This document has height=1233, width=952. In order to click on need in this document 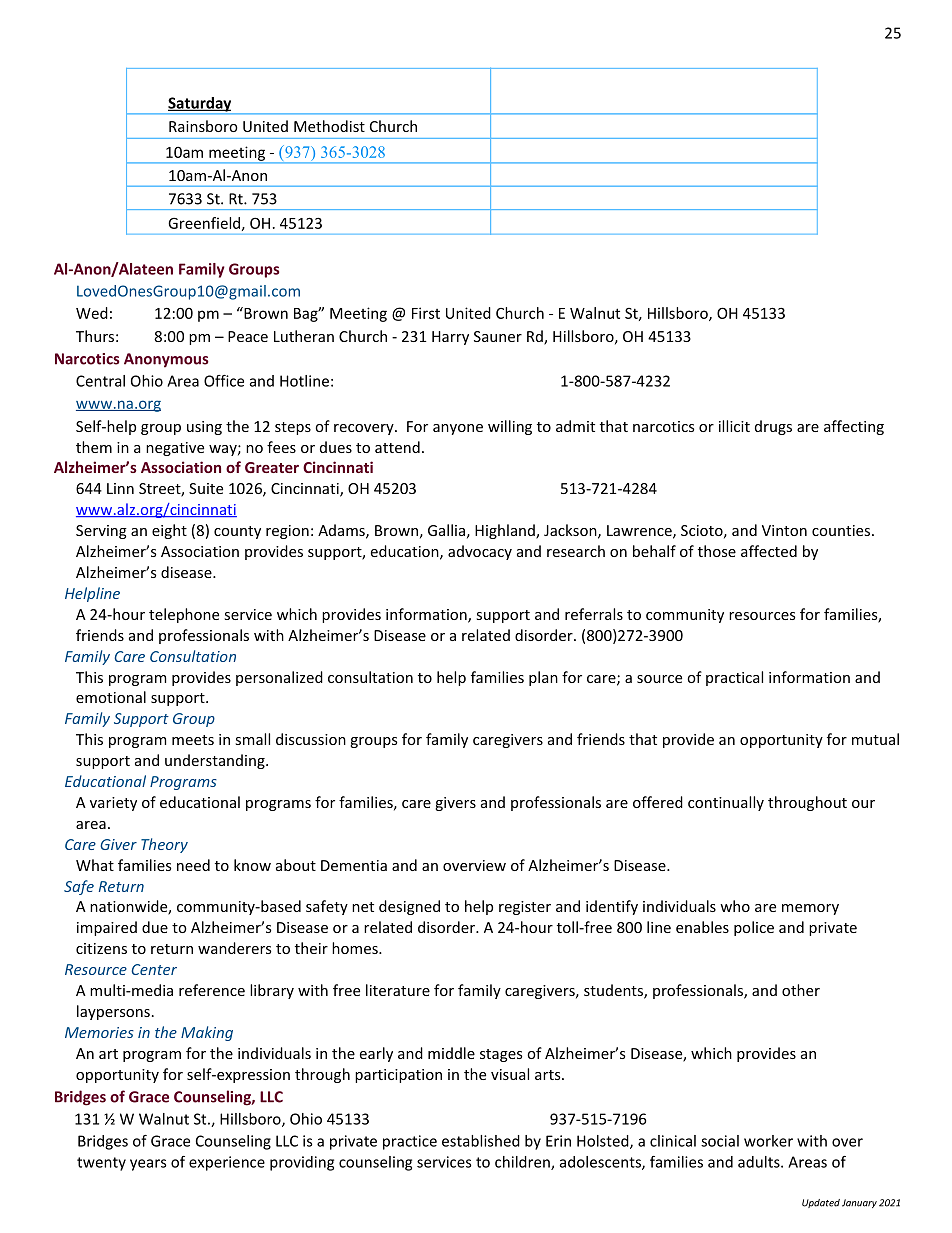, I will do `click(193, 865)`.
